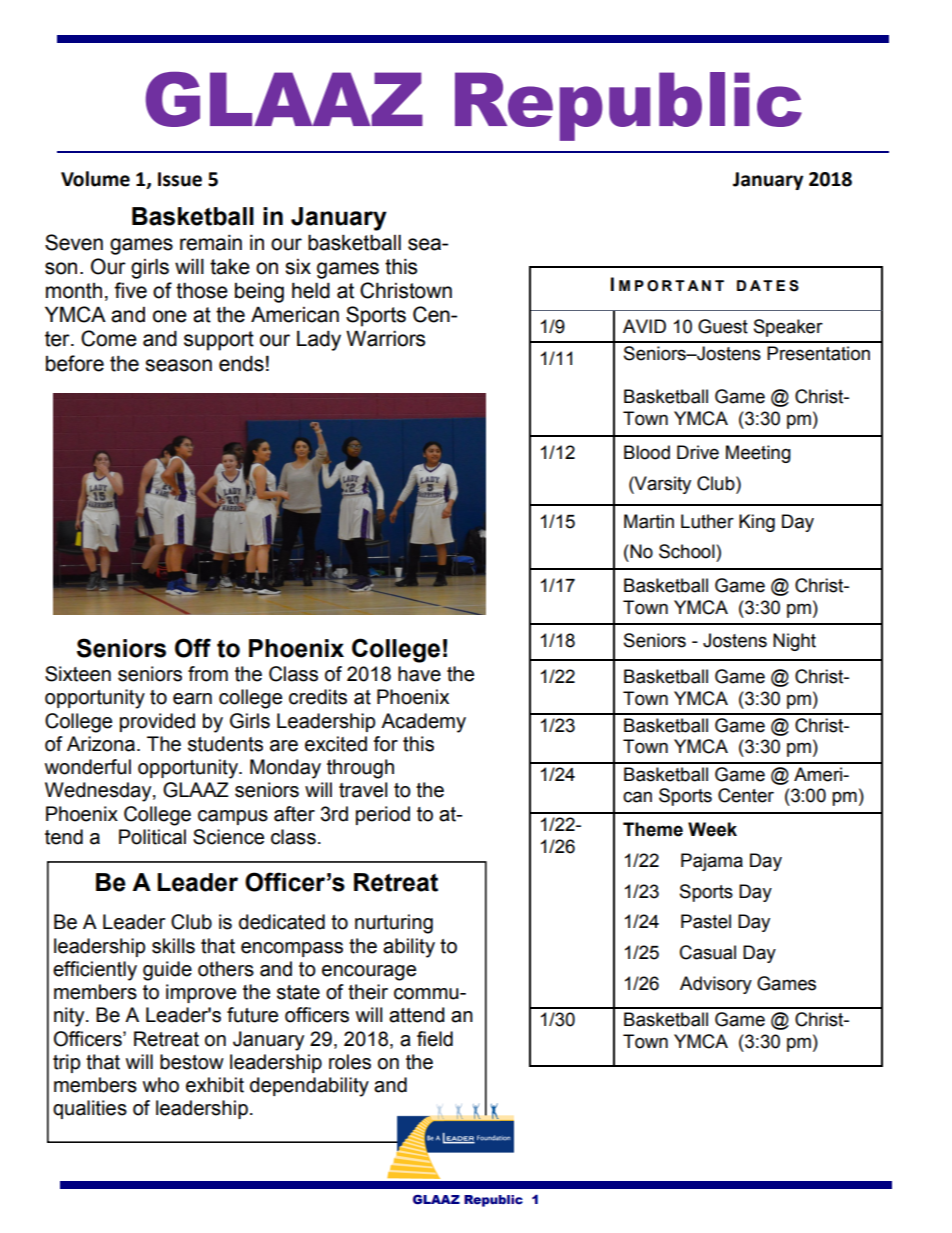 The width and height of the screenshot is (952, 1233). I want to click on field, so click(435, 1039).
